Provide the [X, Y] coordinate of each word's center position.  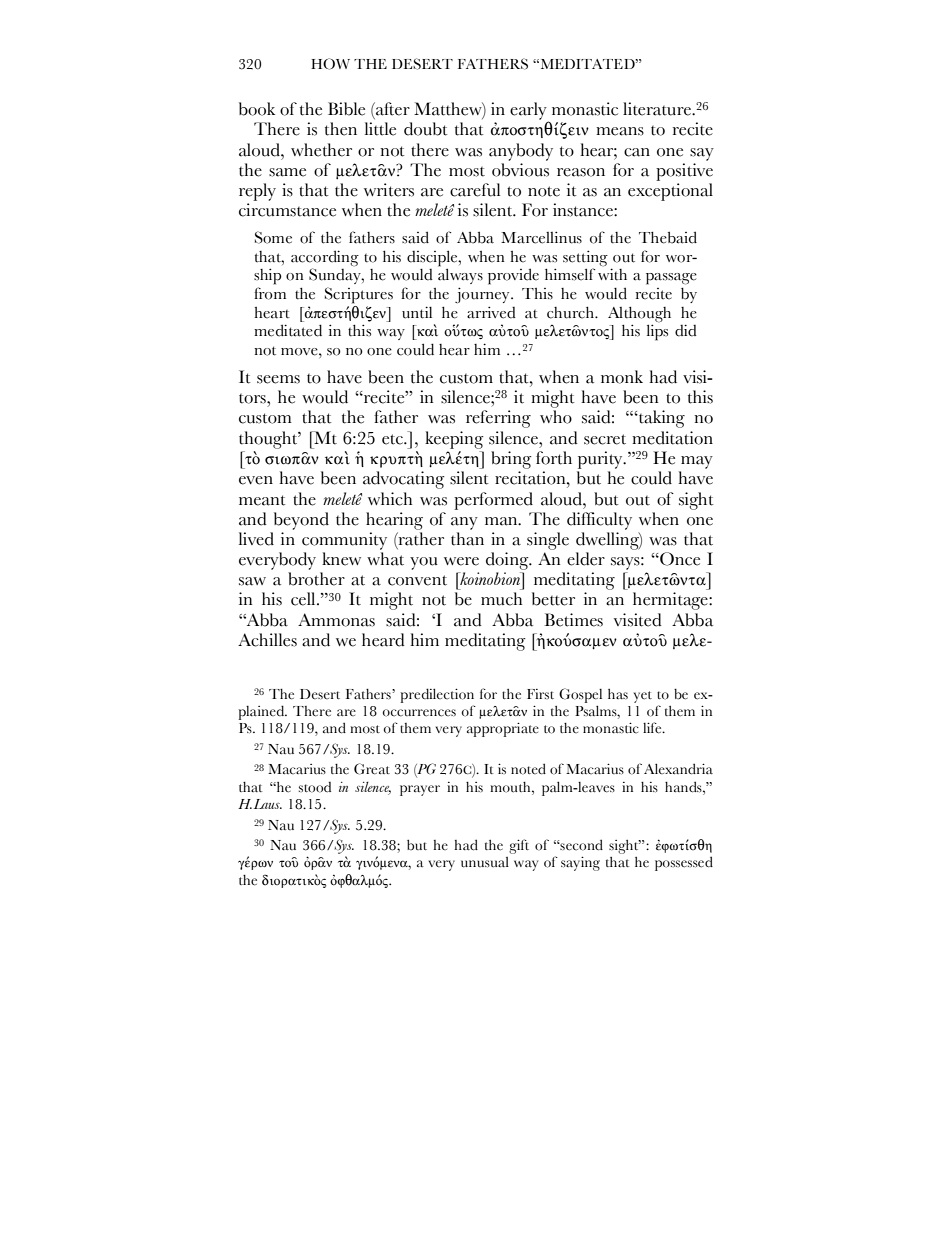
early [529, 112]
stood [315, 787]
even [256, 480]
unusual [485, 862]
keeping [454, 440]
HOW [330, 64]
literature [658, 109]
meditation [672, 438]
